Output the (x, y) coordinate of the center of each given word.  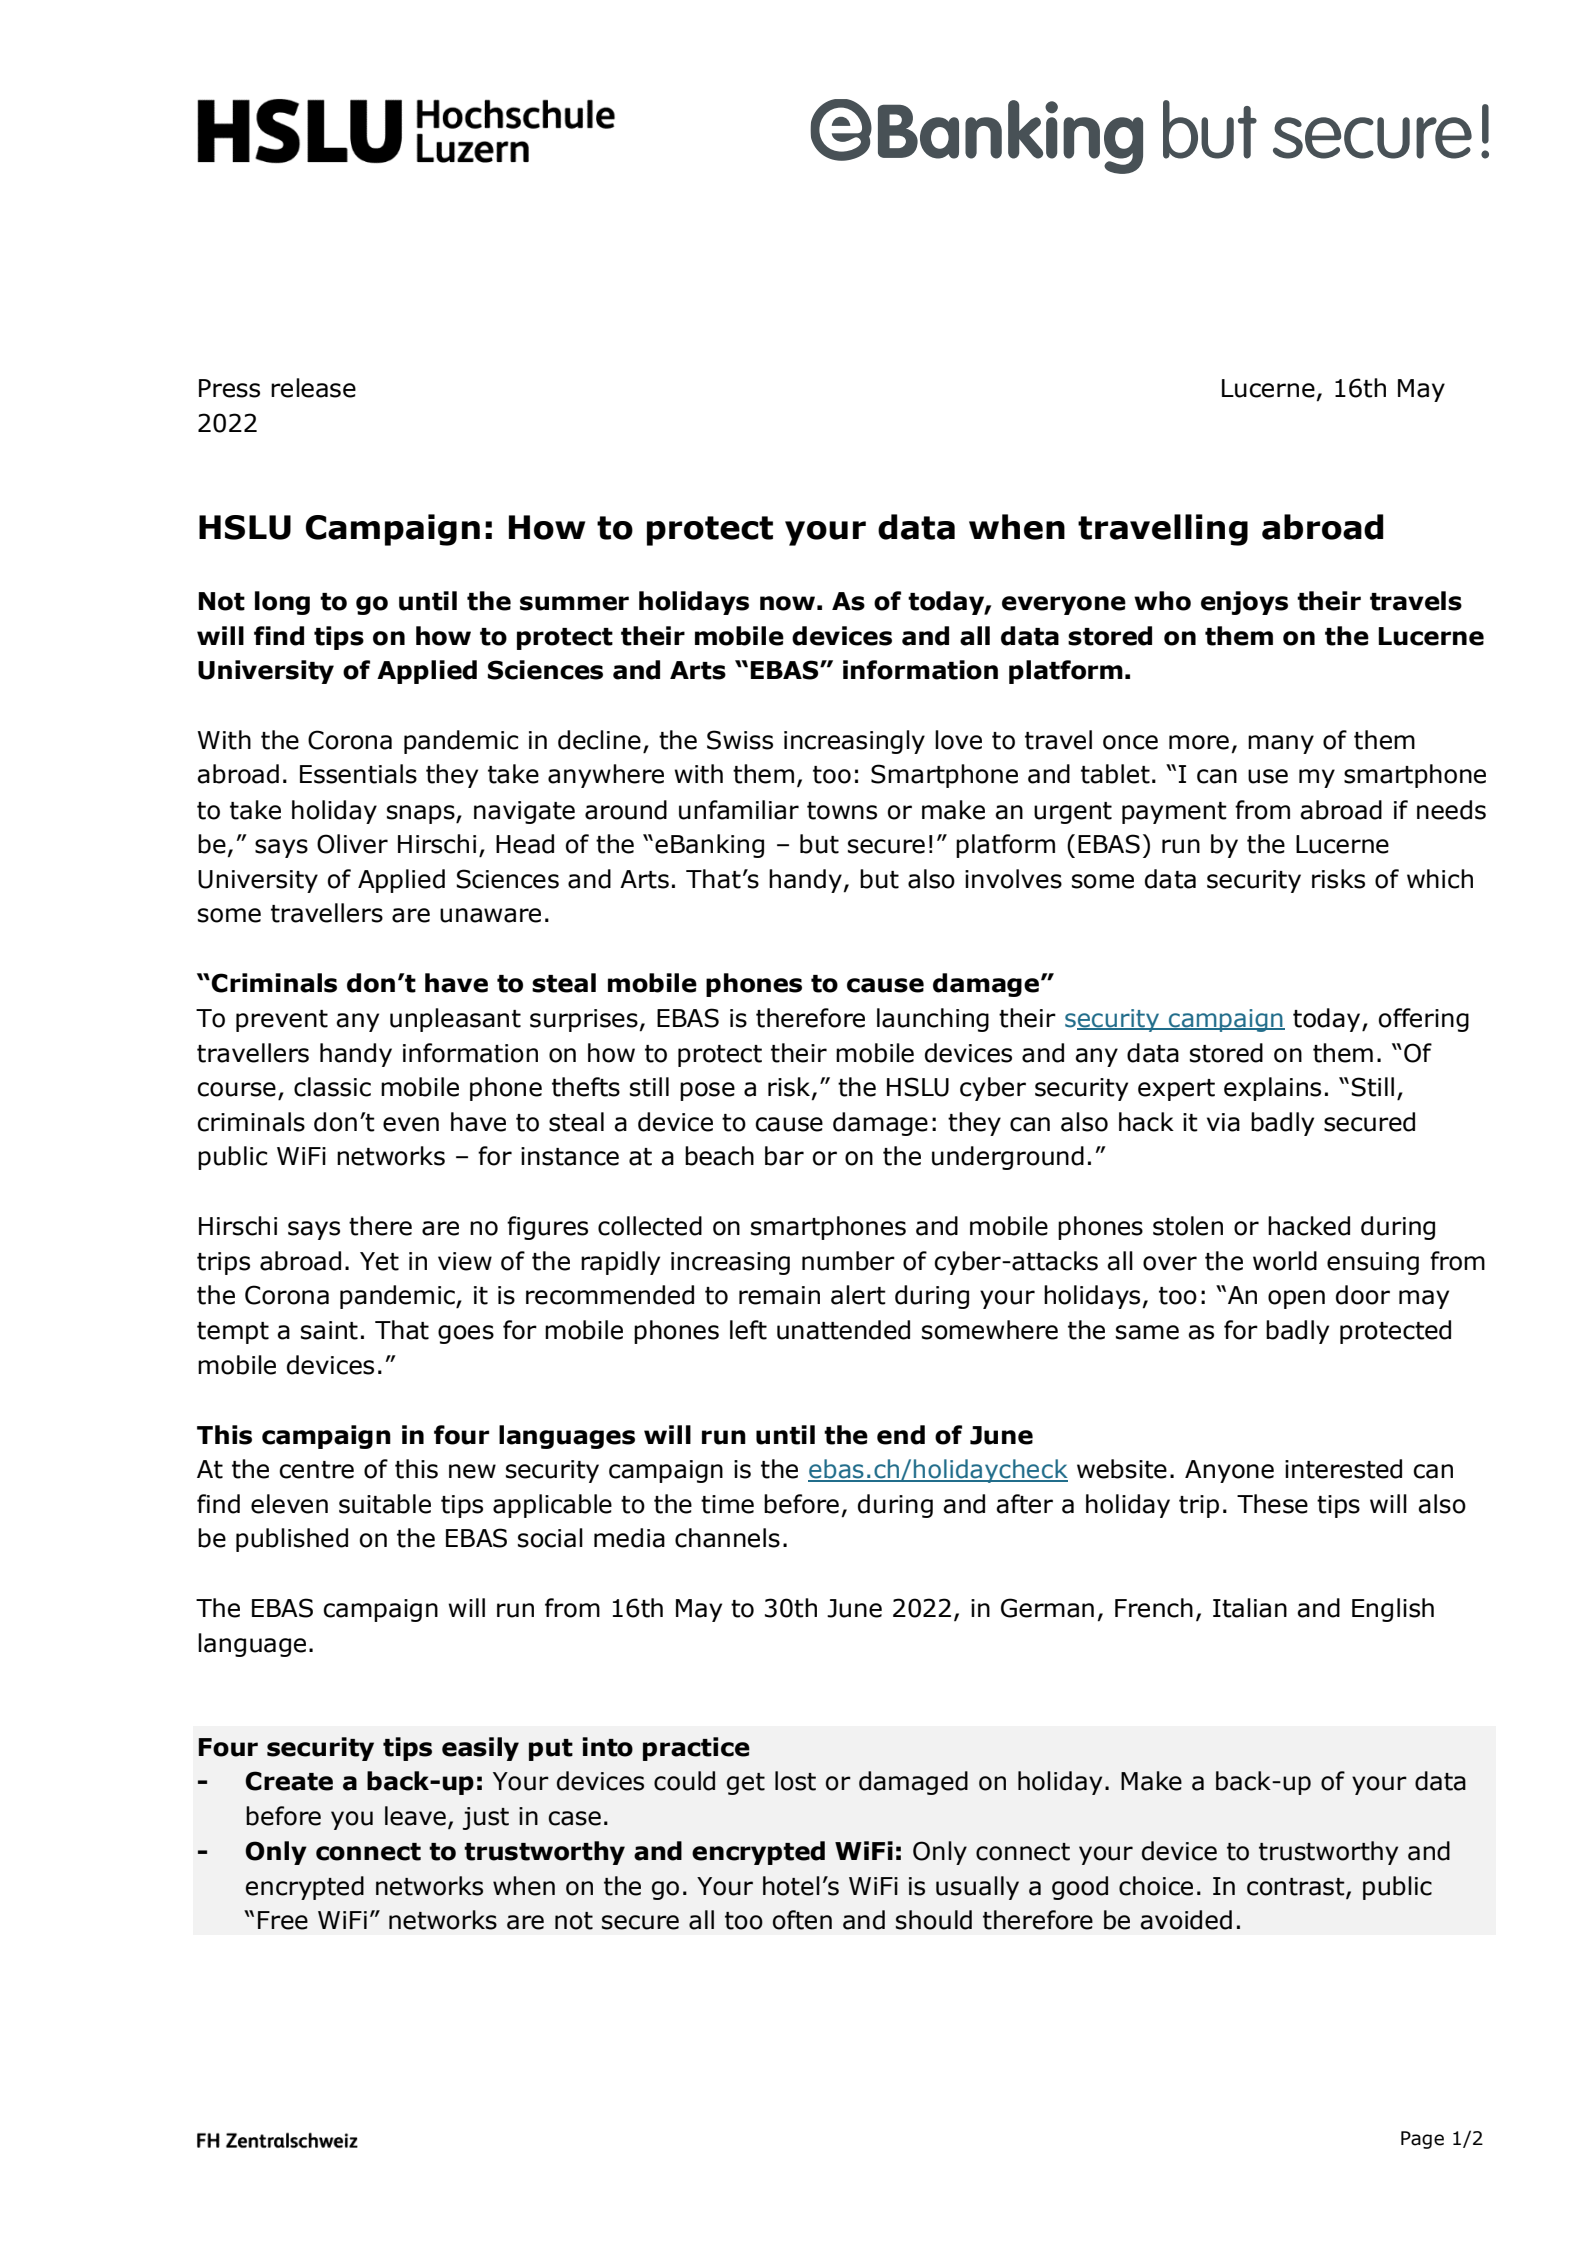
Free (283, 1920)
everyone (1064, 605)
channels (727, 1538)
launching (933, 1020)
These (1272, 1504)
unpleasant (455, 1020)
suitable (385, 1504)
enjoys (1244, 603)
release (313, 388)
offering (1424, 1020)
